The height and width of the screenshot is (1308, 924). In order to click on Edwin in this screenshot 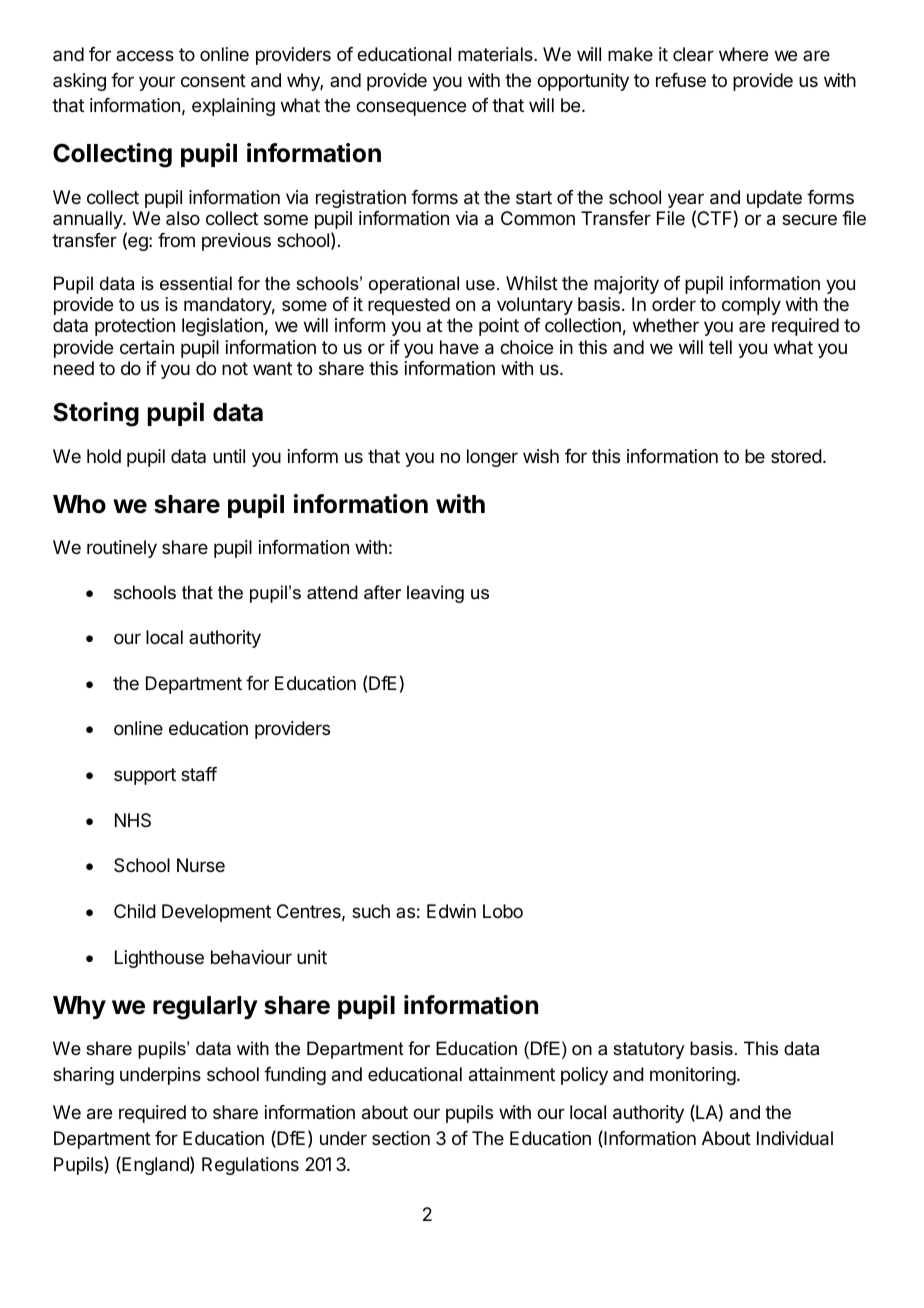, I will do `click(451, 911)`.
